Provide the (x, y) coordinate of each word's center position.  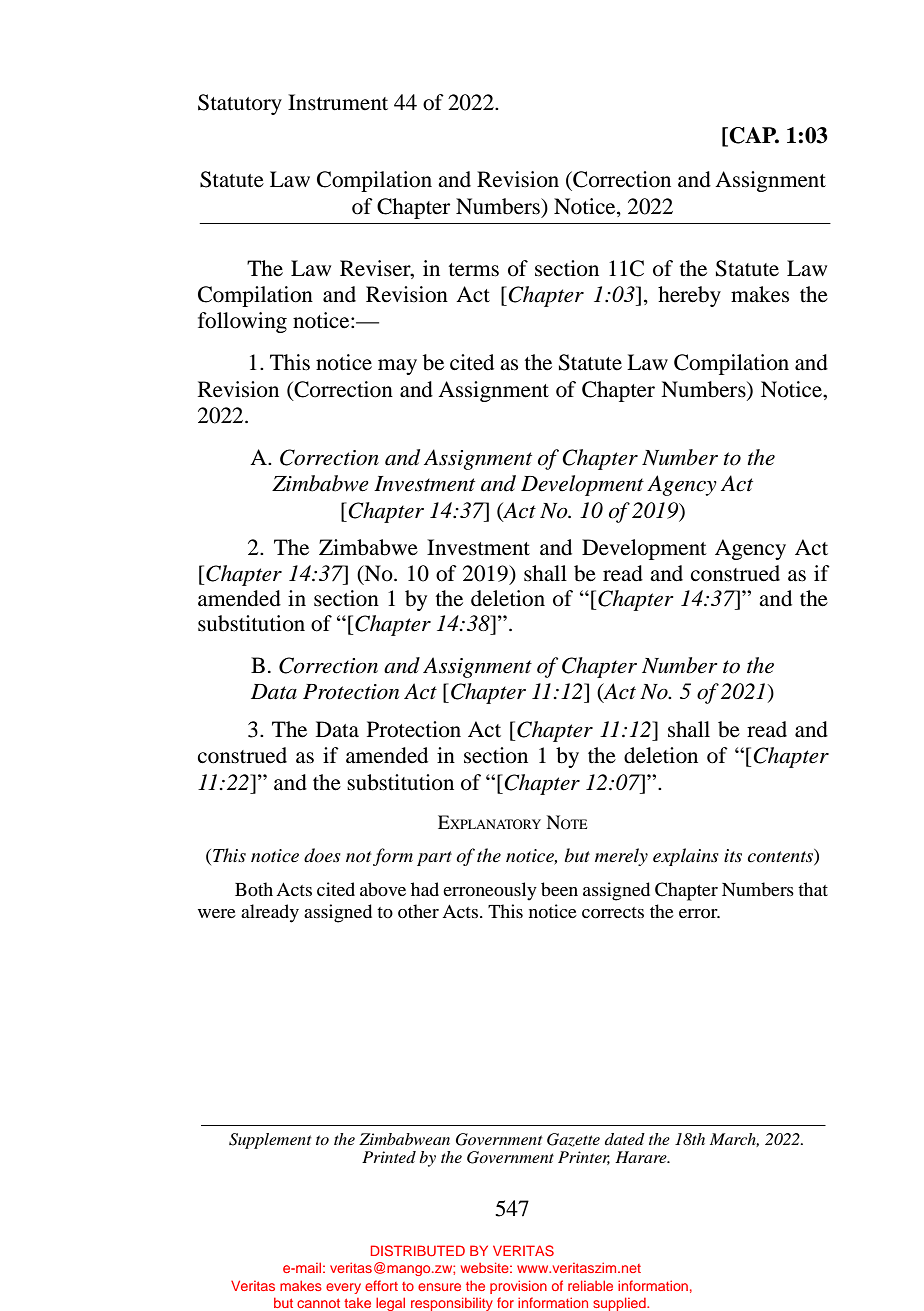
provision (518, 1287)
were (217, 913)
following (242, 322)
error (699, 913)
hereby (689, 296)
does (322, 855)
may (397, 367)
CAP (753, 136)
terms (474, 270)
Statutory (240, 104)
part (434, 858)
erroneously (490, 891)
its (733, 855)
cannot (318, 1303)
